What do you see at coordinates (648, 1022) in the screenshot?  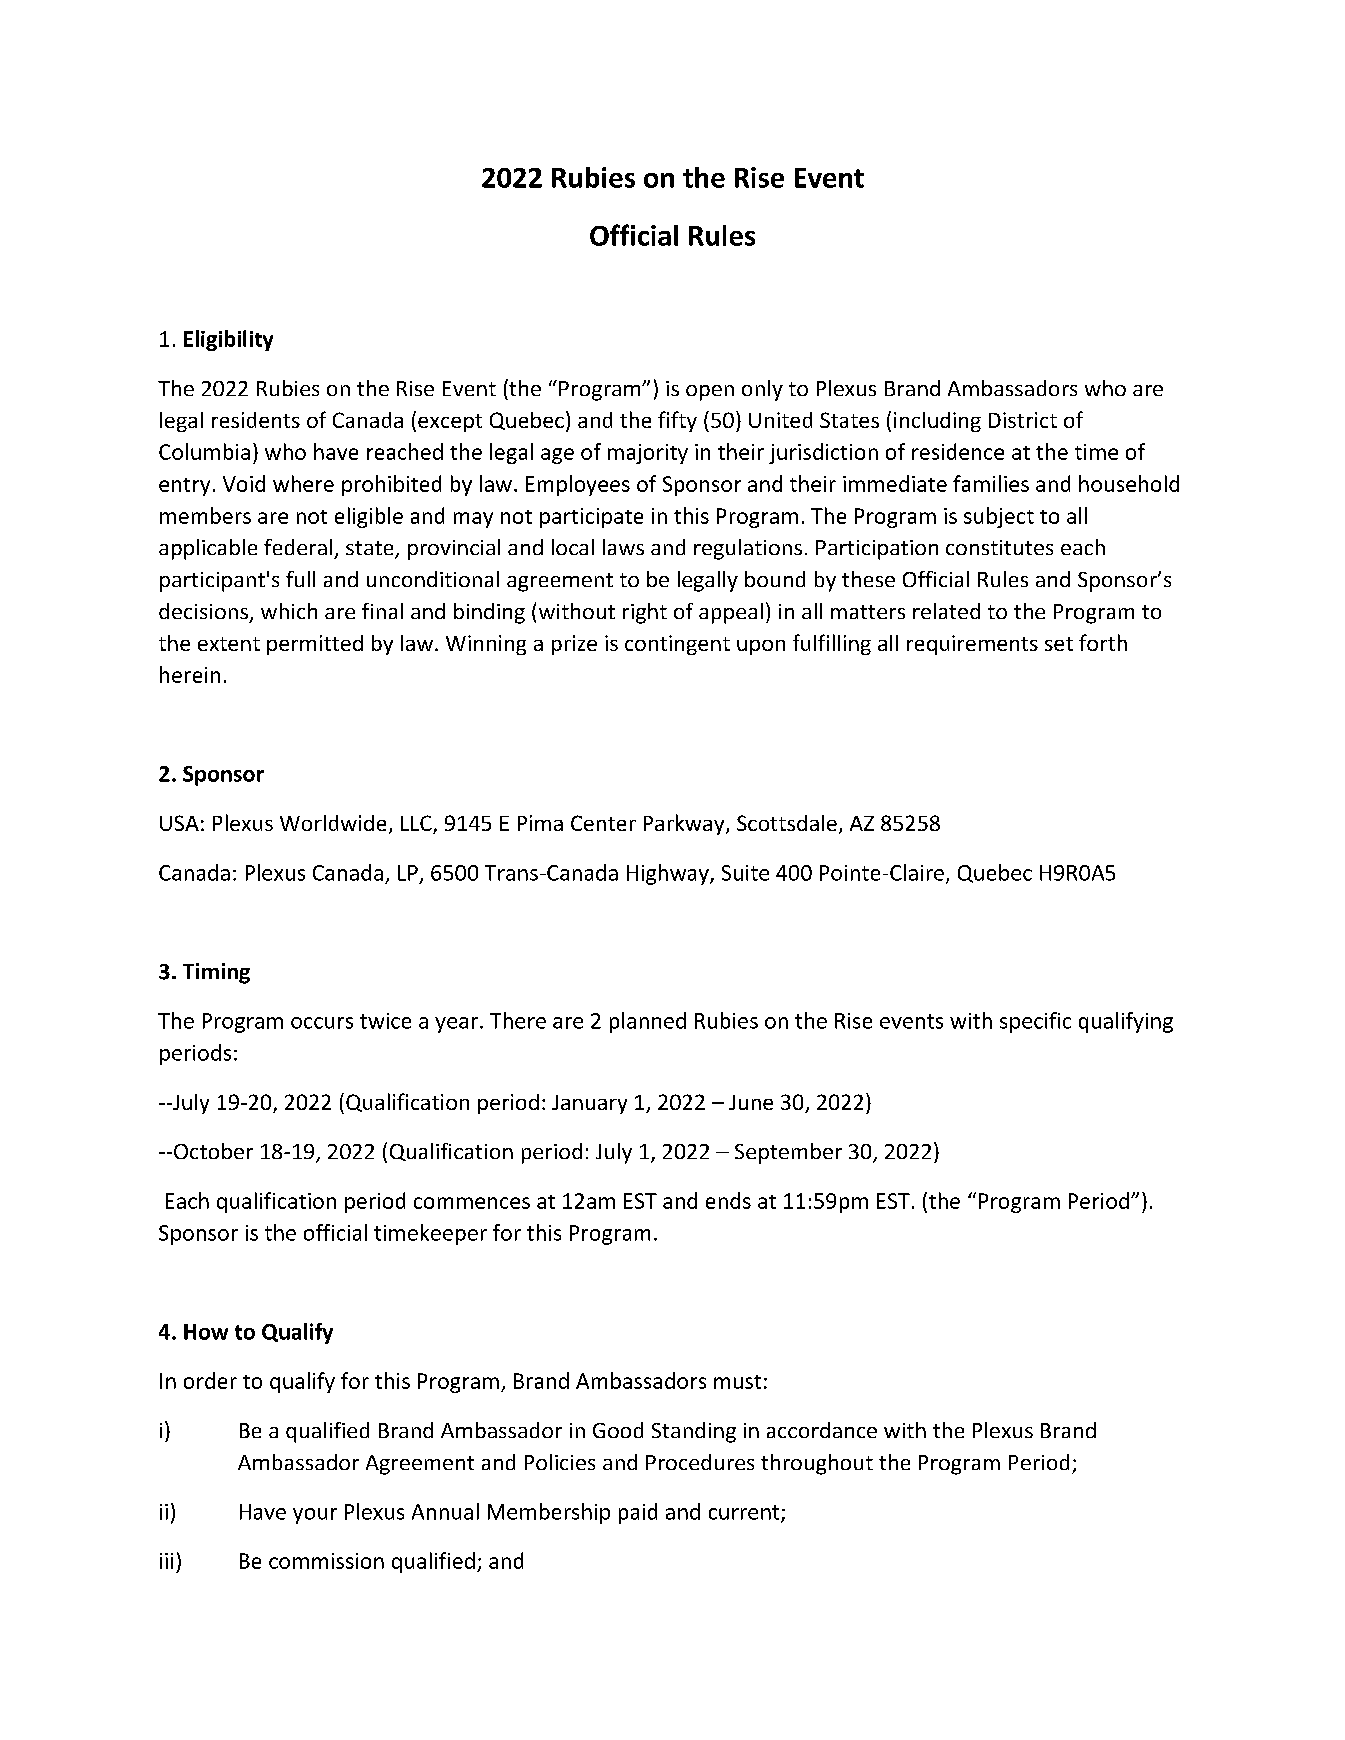 I see `planned` at bounding box center [648, 1022].
